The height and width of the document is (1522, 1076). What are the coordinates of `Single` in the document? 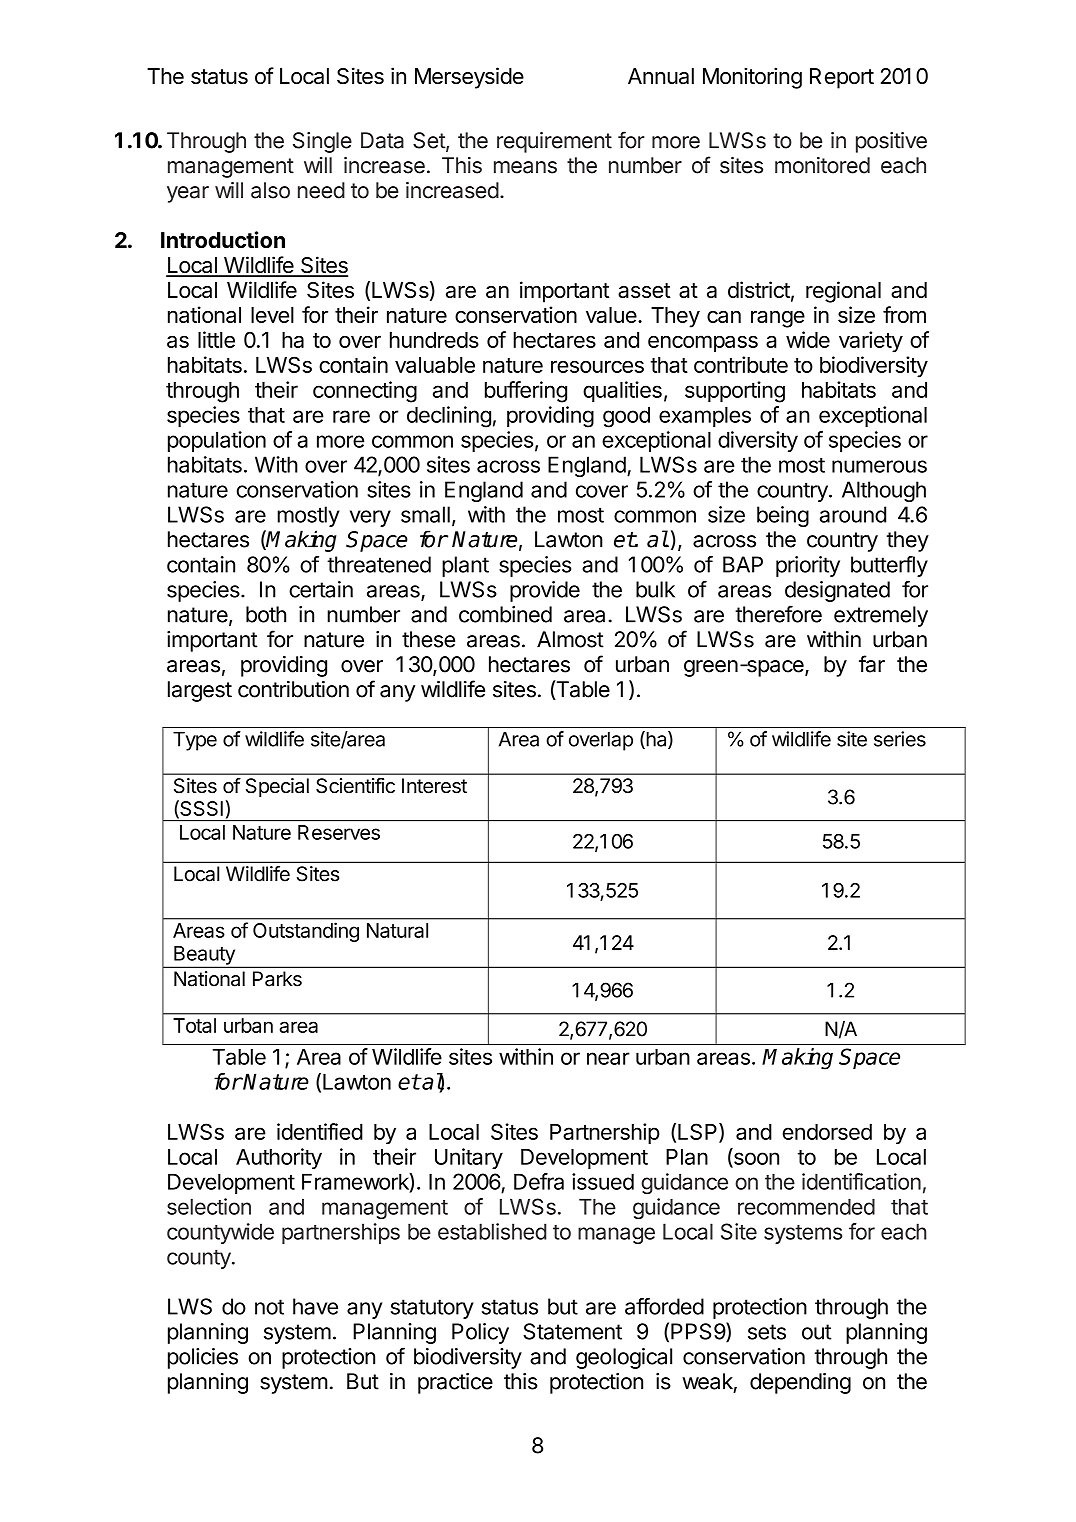 It's located at (322, 142).
